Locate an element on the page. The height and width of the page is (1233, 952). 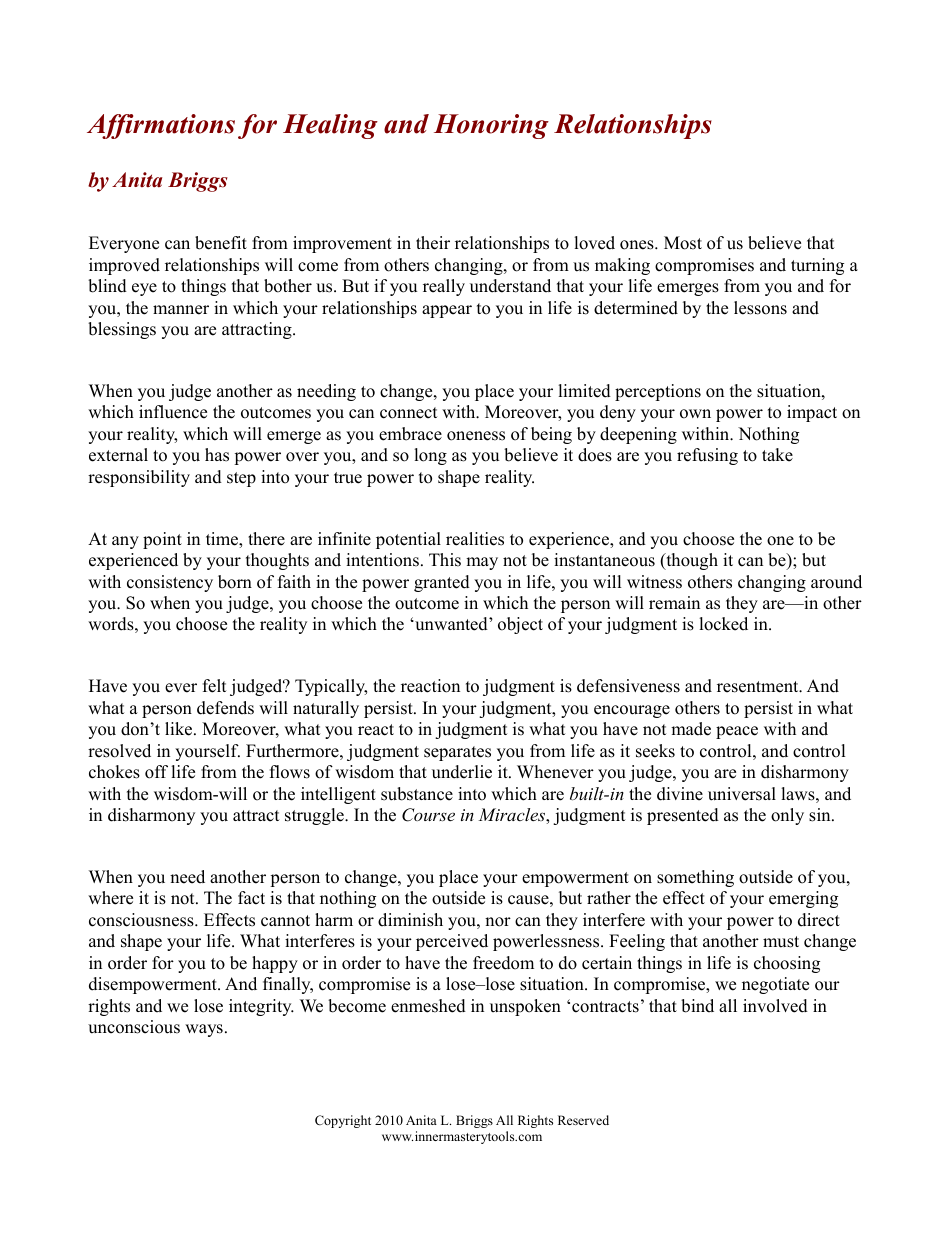
take is located at coordinates (777, 455).
